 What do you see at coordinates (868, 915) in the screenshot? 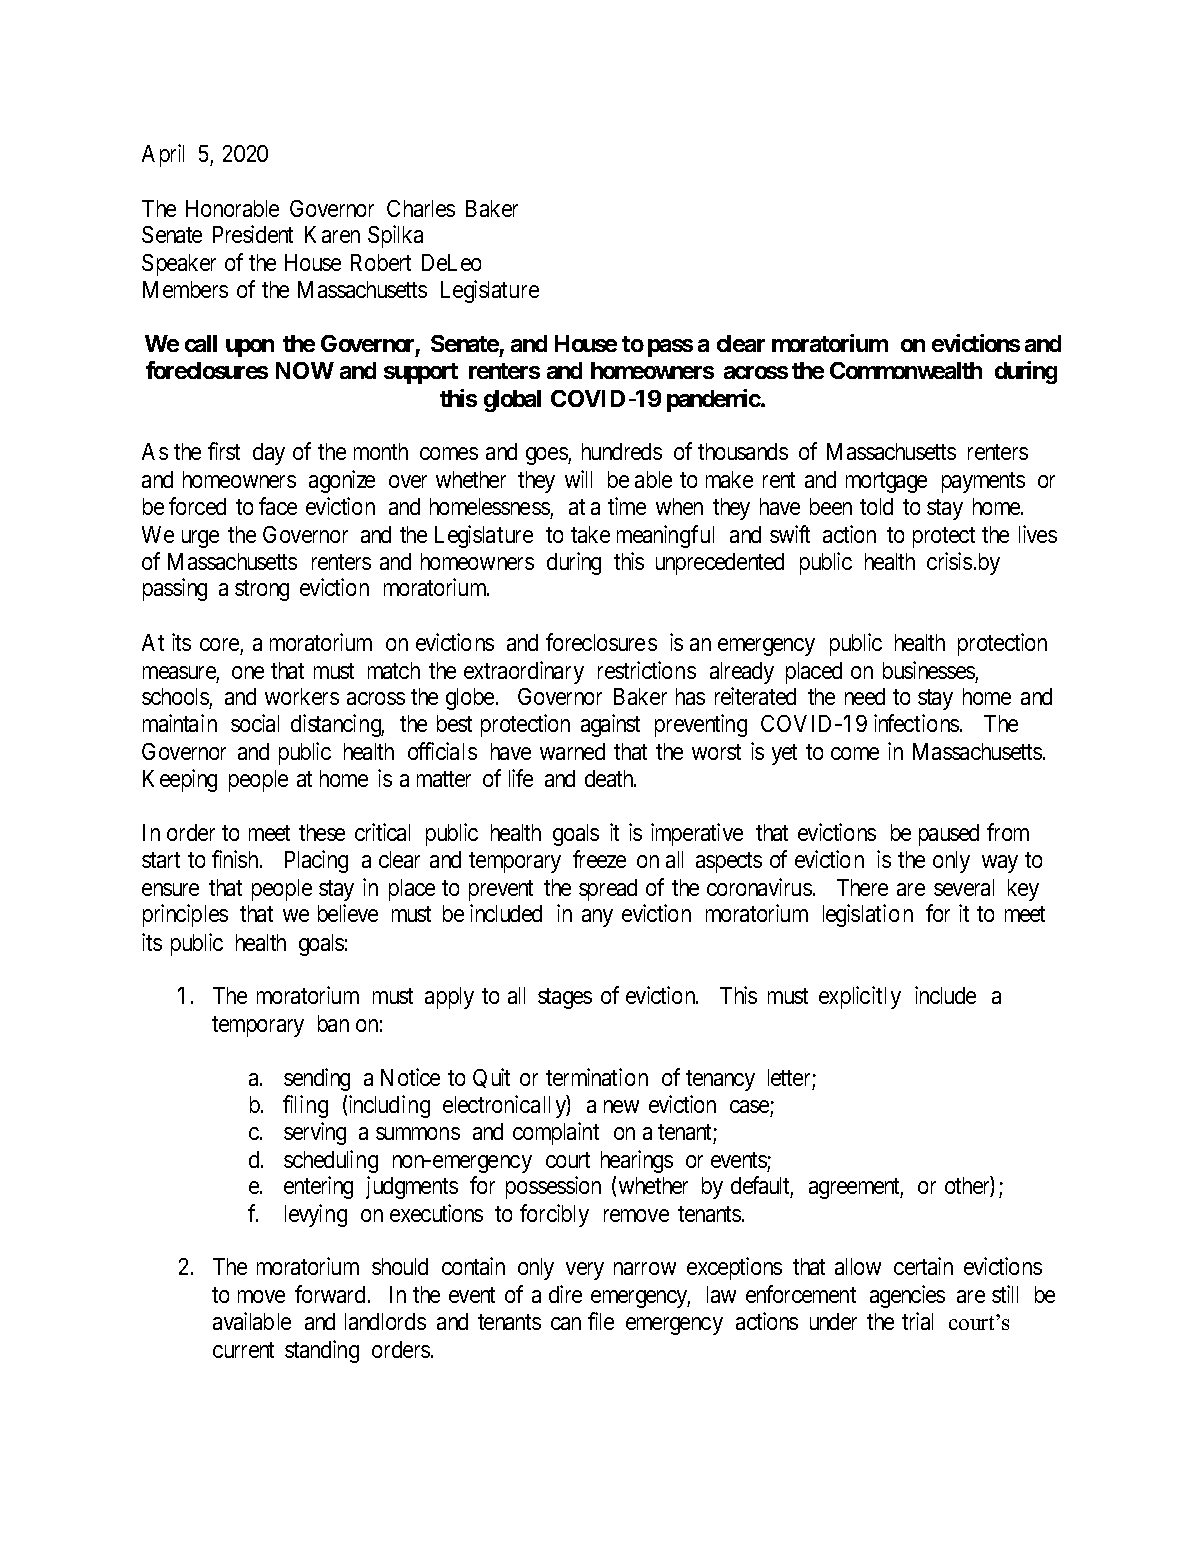
I see `legislation` at bounding box center [868, 915].
